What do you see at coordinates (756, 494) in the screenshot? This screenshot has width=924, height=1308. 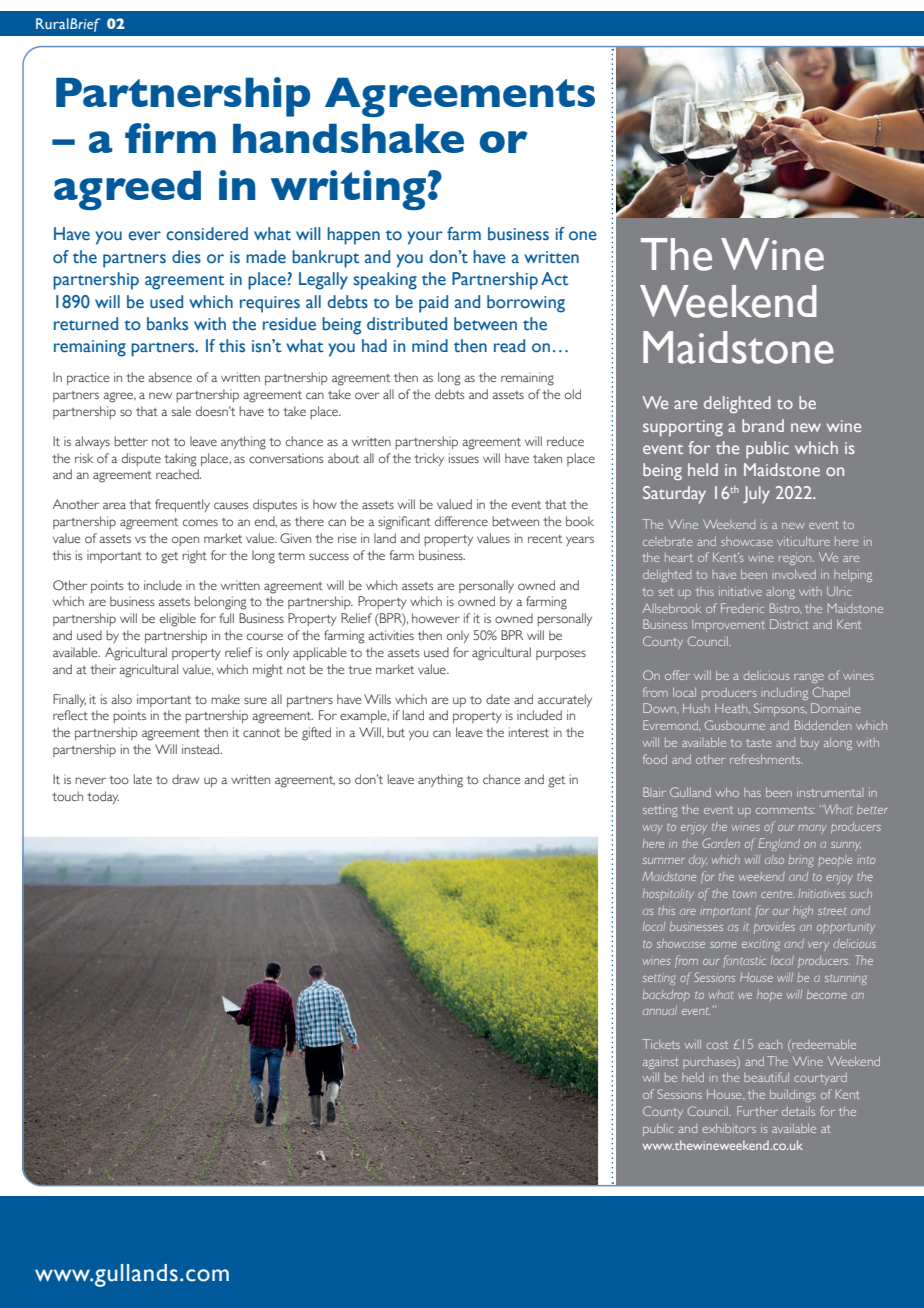 I see `July` at bounding box center [756, 494].
